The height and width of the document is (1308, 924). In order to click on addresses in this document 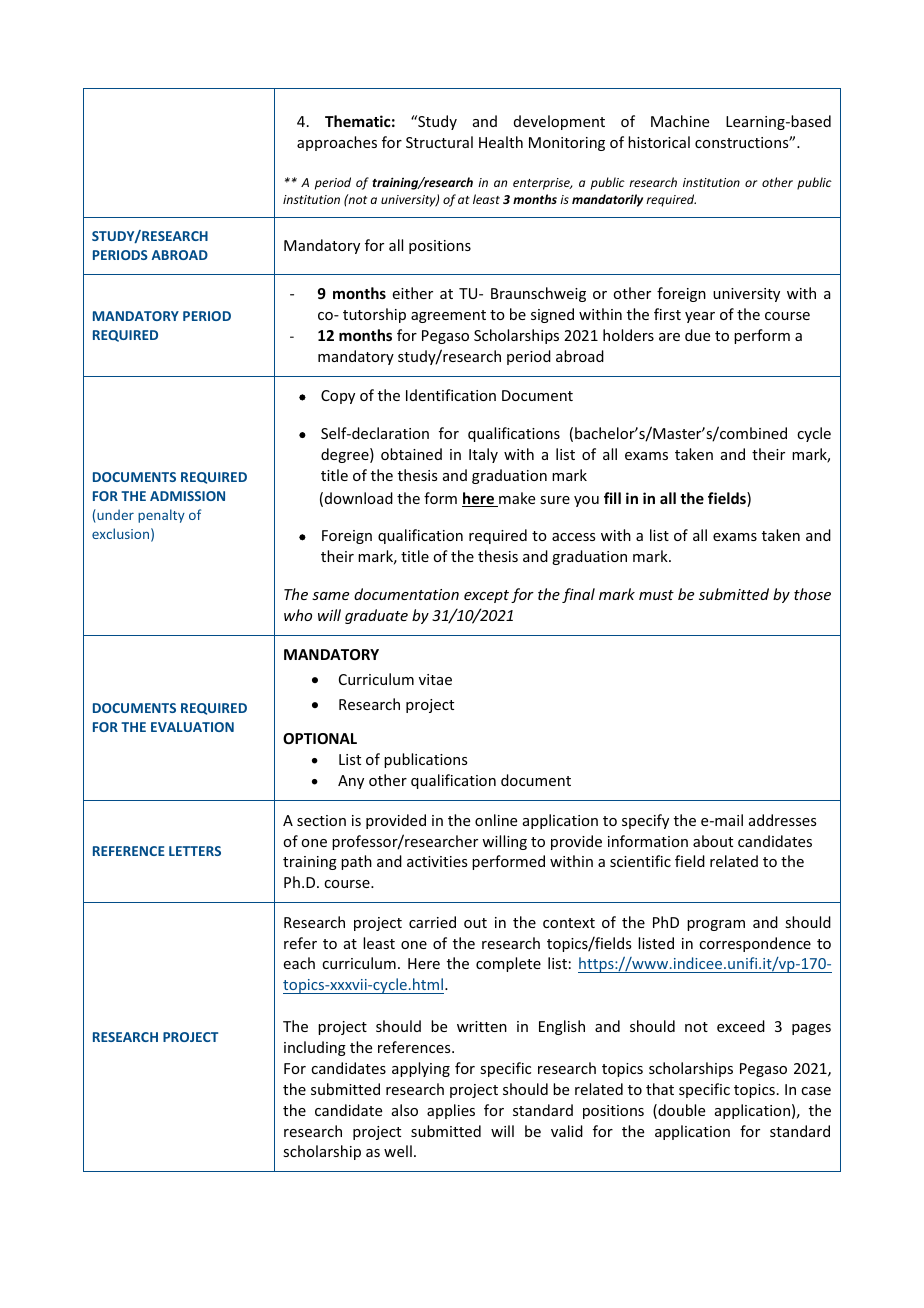, I will do `click(782, 820)`.
